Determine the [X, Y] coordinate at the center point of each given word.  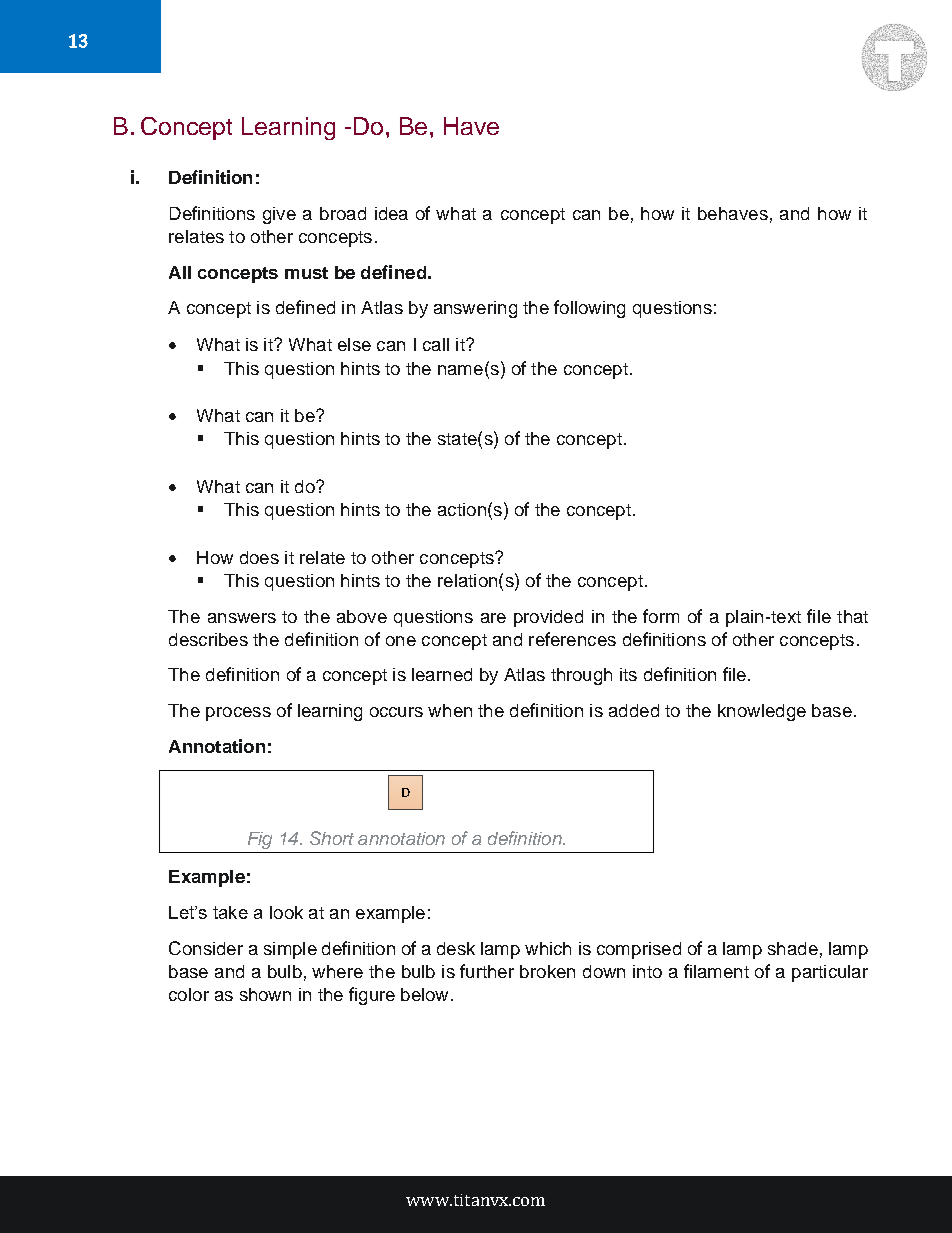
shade [793, 948]
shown [265, 994]
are [493, 618]
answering [475, 309]
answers [242, 618]
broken [547, 971]
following [589, 309]
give [279, 215]
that [852, 616]
